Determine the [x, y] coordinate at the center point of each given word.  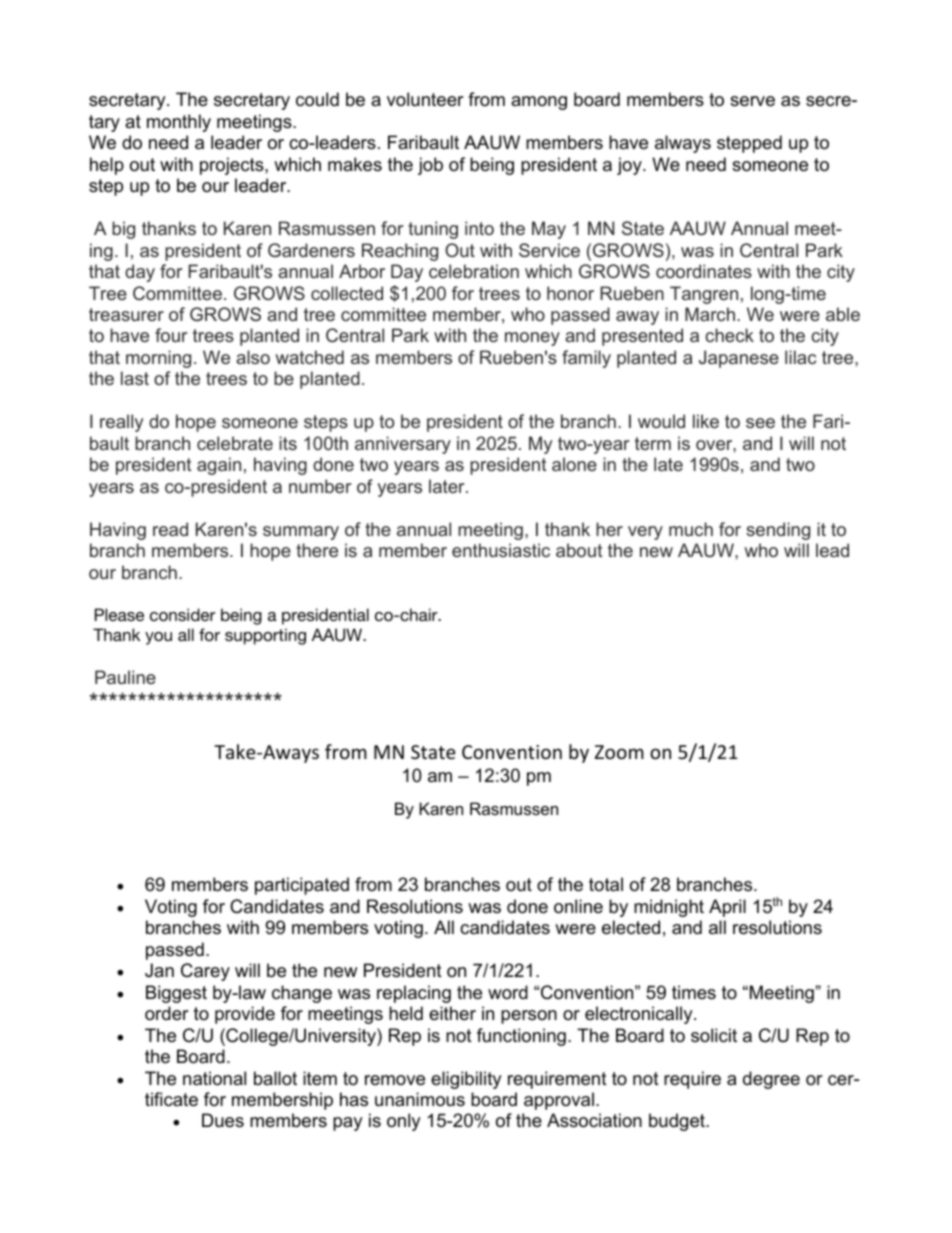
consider [183, 614]
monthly [179, 123]
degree [771, 1080]
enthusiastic [501, 550]
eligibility [466, 1080]
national [214, 1078]
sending [778, 531]
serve [752, 101]
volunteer [425, 99]
